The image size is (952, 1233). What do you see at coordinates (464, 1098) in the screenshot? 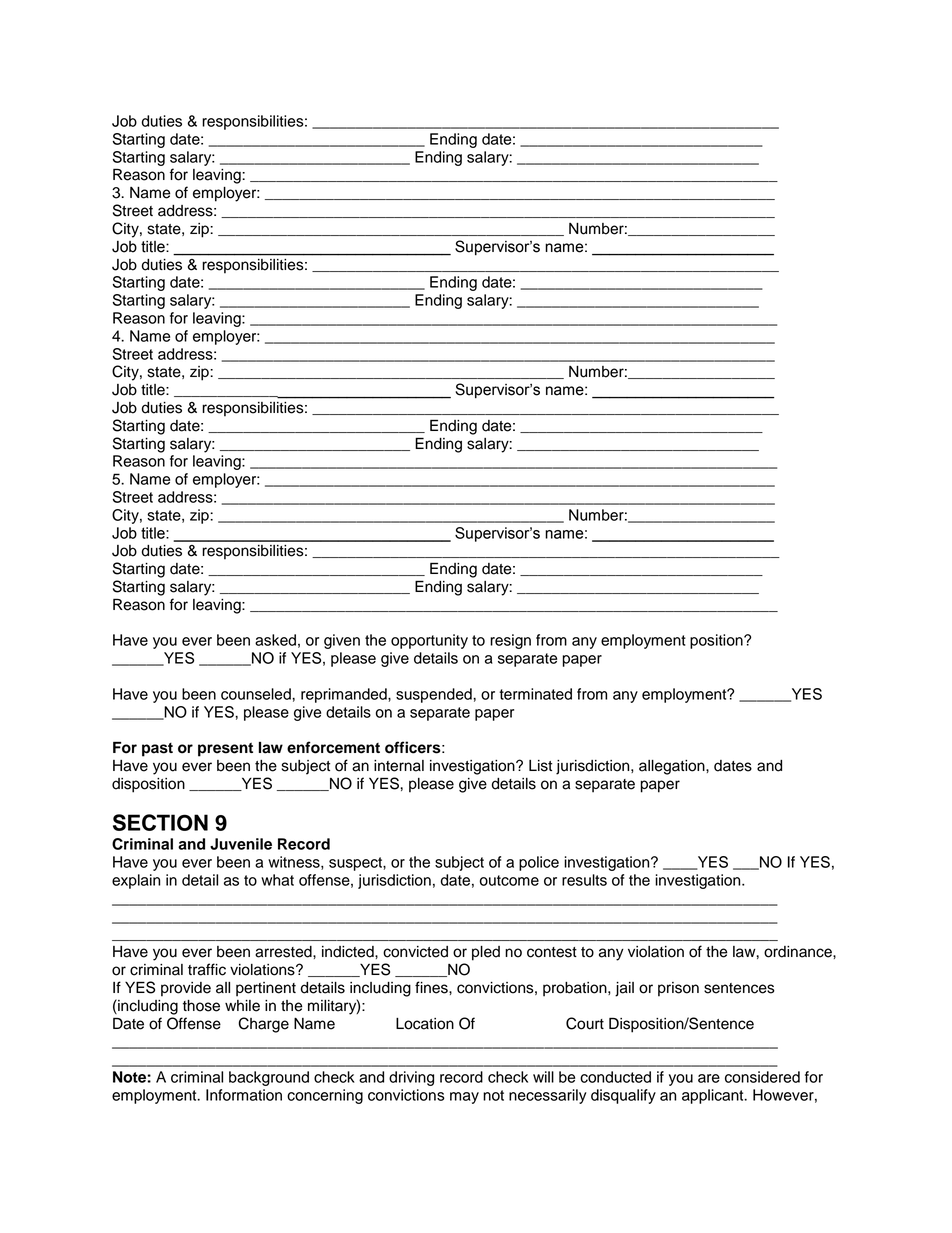
I see `may` at bounding box center [464, 1098].
